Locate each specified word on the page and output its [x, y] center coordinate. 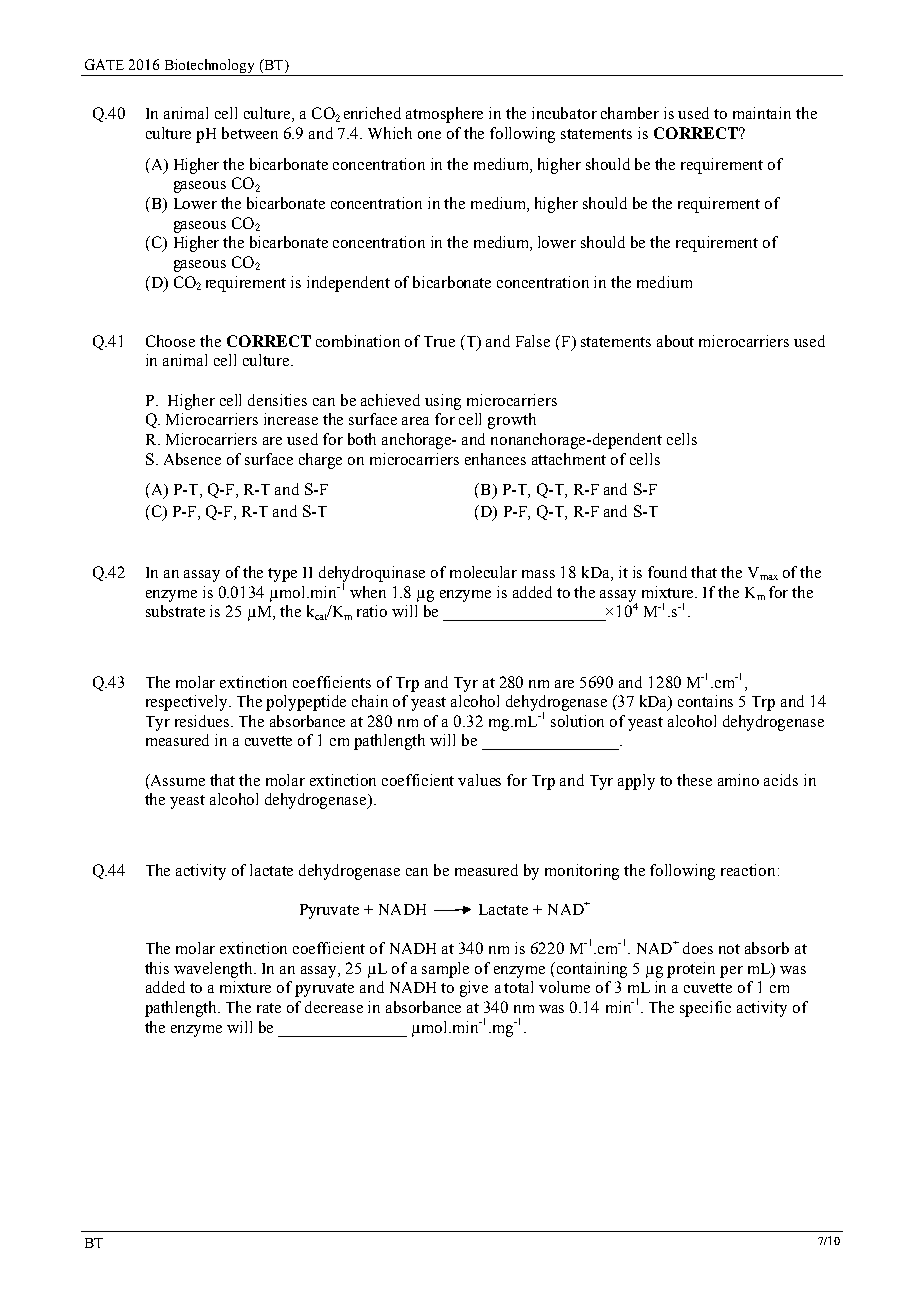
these [694, 780]
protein [691, 970]
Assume [177, 780]
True [439, 341]
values [479, 780]
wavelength [215, 970]
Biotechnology [210, 67]
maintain [762, 113]
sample [445, 970]
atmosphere [444, 115]
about [675, 341]
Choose [170, 341]
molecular [483, 572]
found [667, 572]
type [282, 575]
